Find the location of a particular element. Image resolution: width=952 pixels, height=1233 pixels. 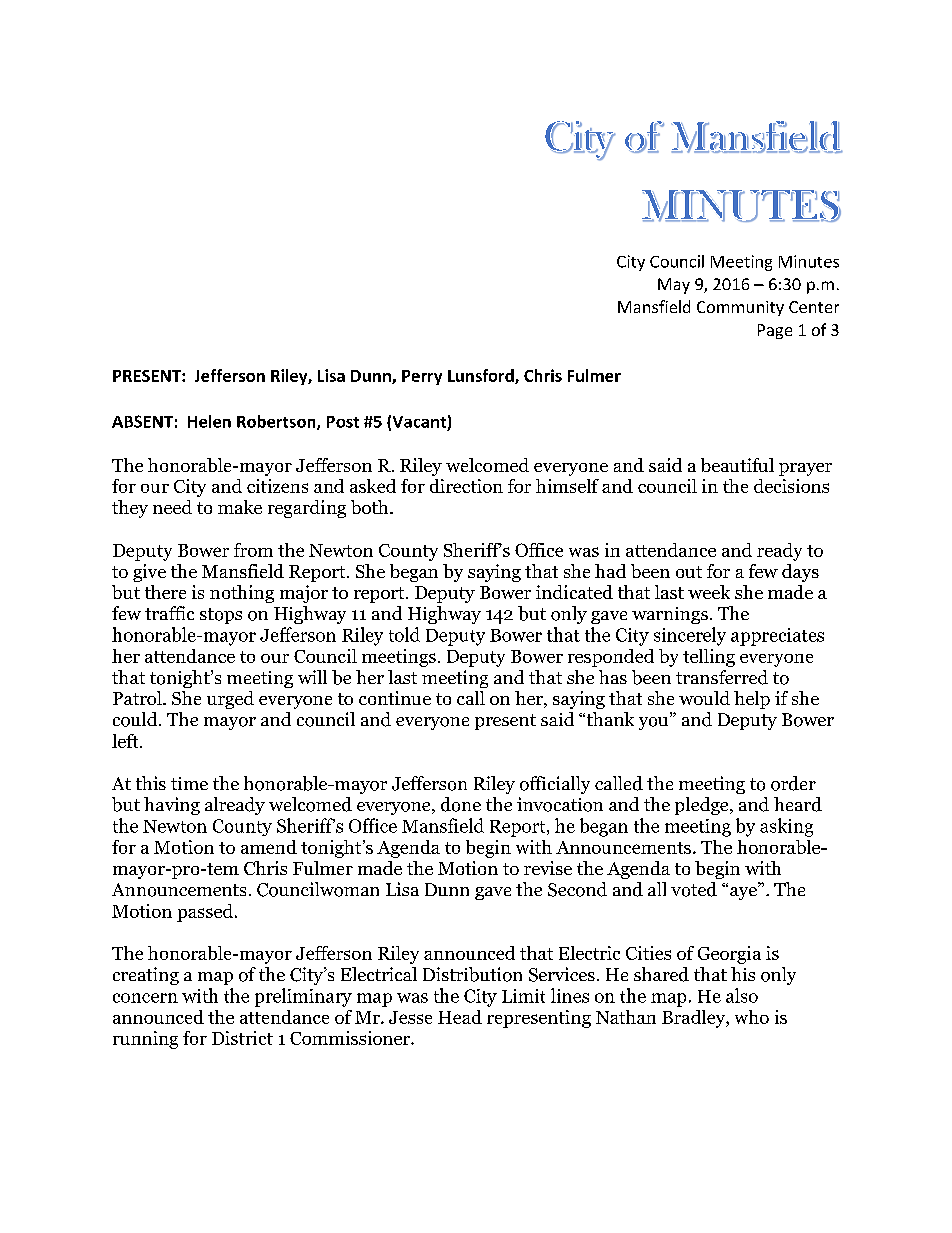

Lunsford is located at coordinates (482, 376).
